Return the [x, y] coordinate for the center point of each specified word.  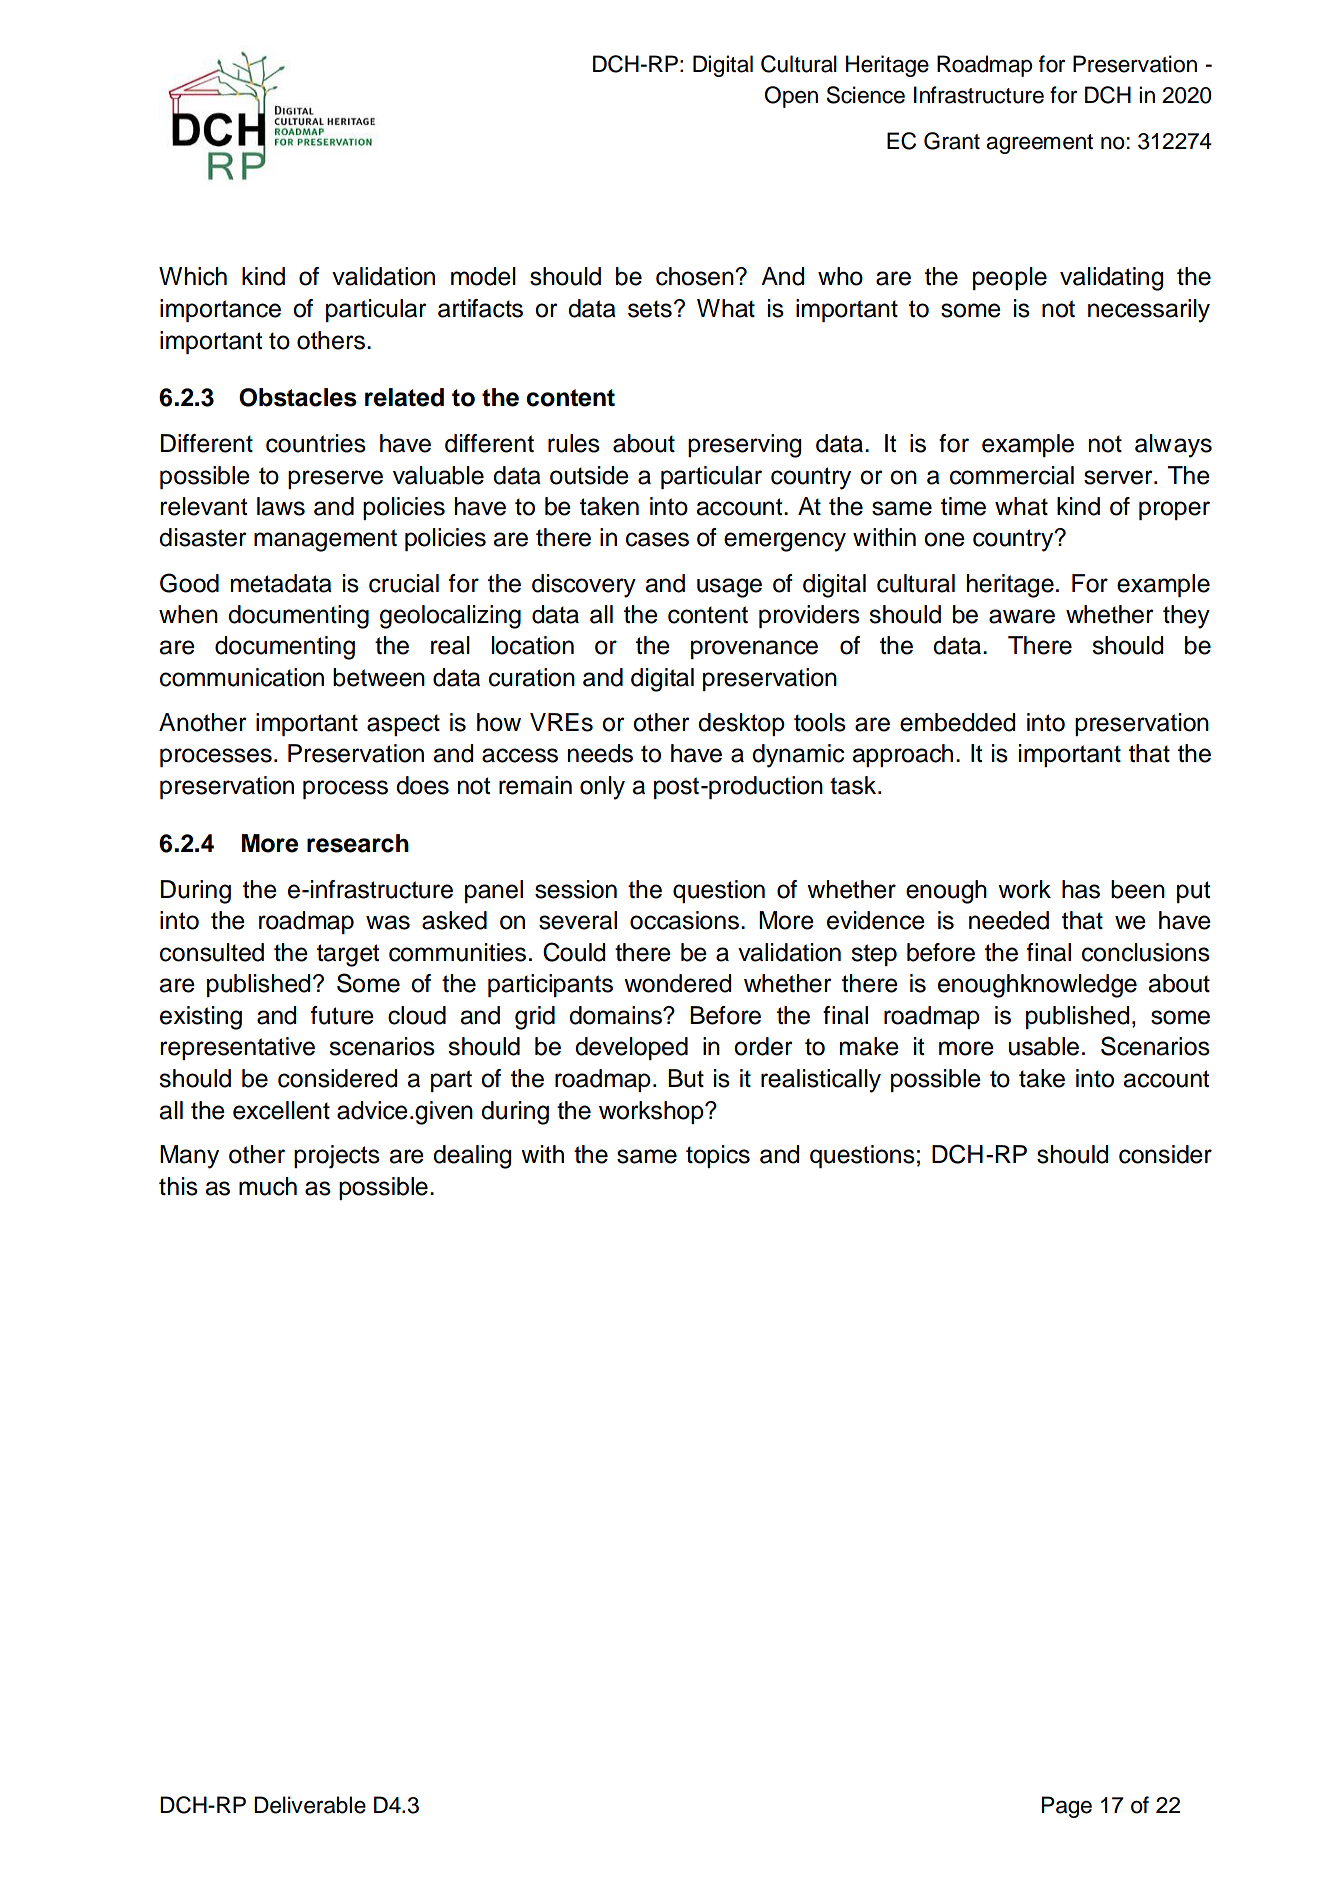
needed [1009, 920]
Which [193, 276]
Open [791, 97]
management [325, 540]
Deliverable [310, 1805]
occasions [686, 920]
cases [657, 539]
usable [1044, 1046]
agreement [1039, 144]
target [348, 955]
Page [1067, 1807]
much [268, 1186]
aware [1022, 616]
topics [718, 1156]
